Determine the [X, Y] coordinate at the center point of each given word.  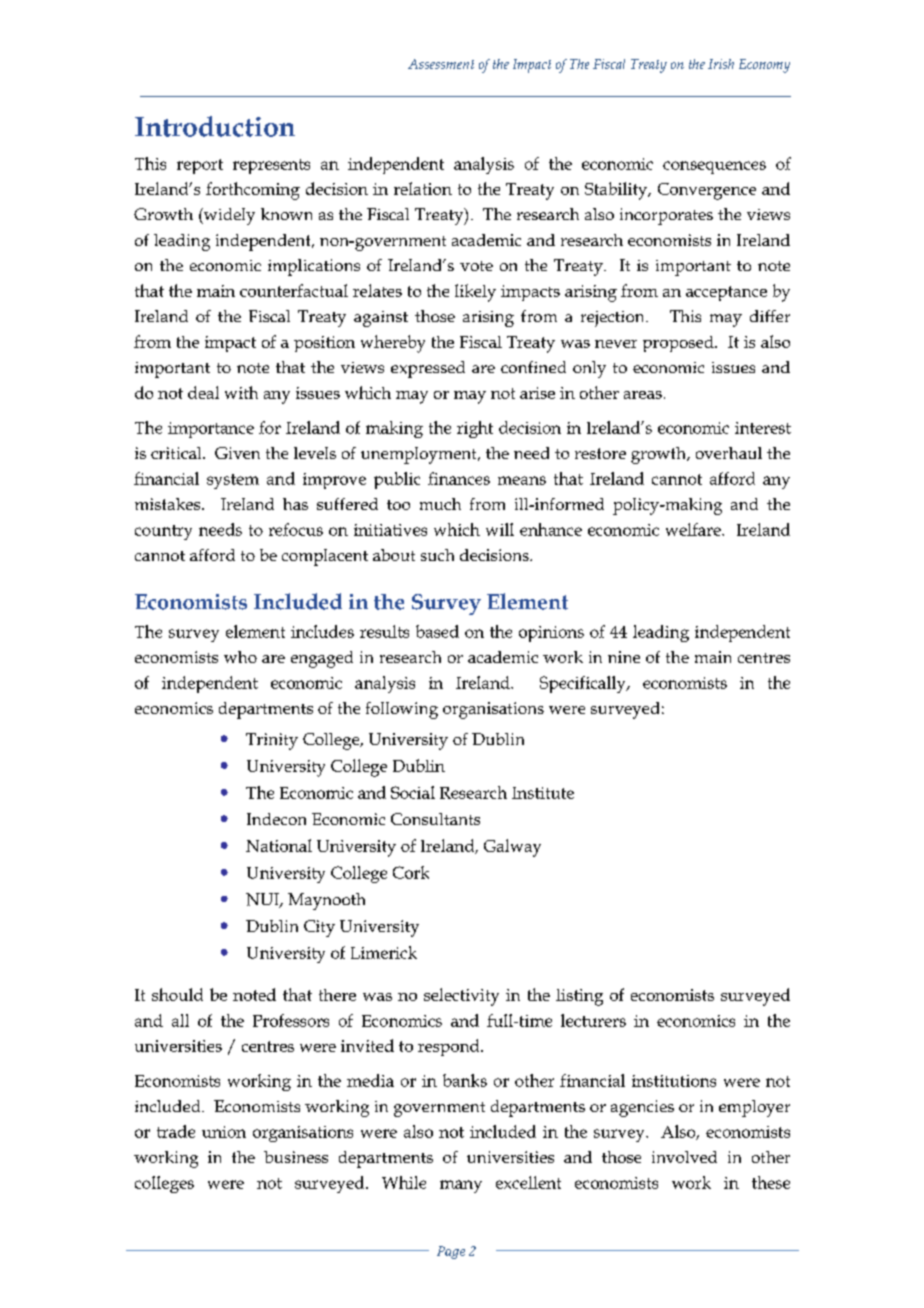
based [437, 631]
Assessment [441, 64]
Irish [721, 64]
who [240, 657]
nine [624, 657]
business [296, 1157]
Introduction [215, 126]
